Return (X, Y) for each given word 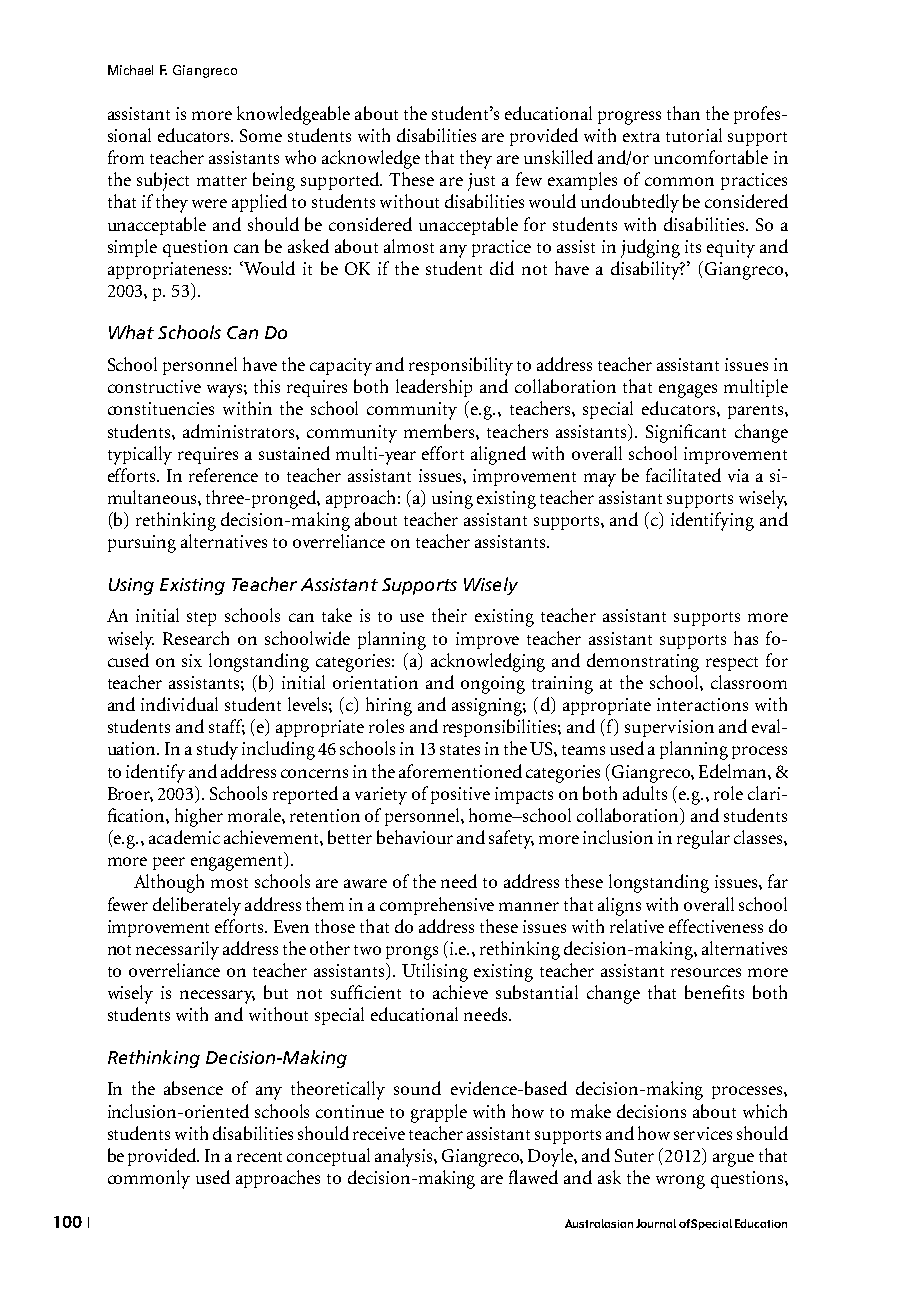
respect (732, 664)
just (481, 182)
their (449, 615)
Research (196, 638)
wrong (680, 1182)
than (683, 113)
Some (261, 135)
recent (259, 1157)
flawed (533, 1177)
